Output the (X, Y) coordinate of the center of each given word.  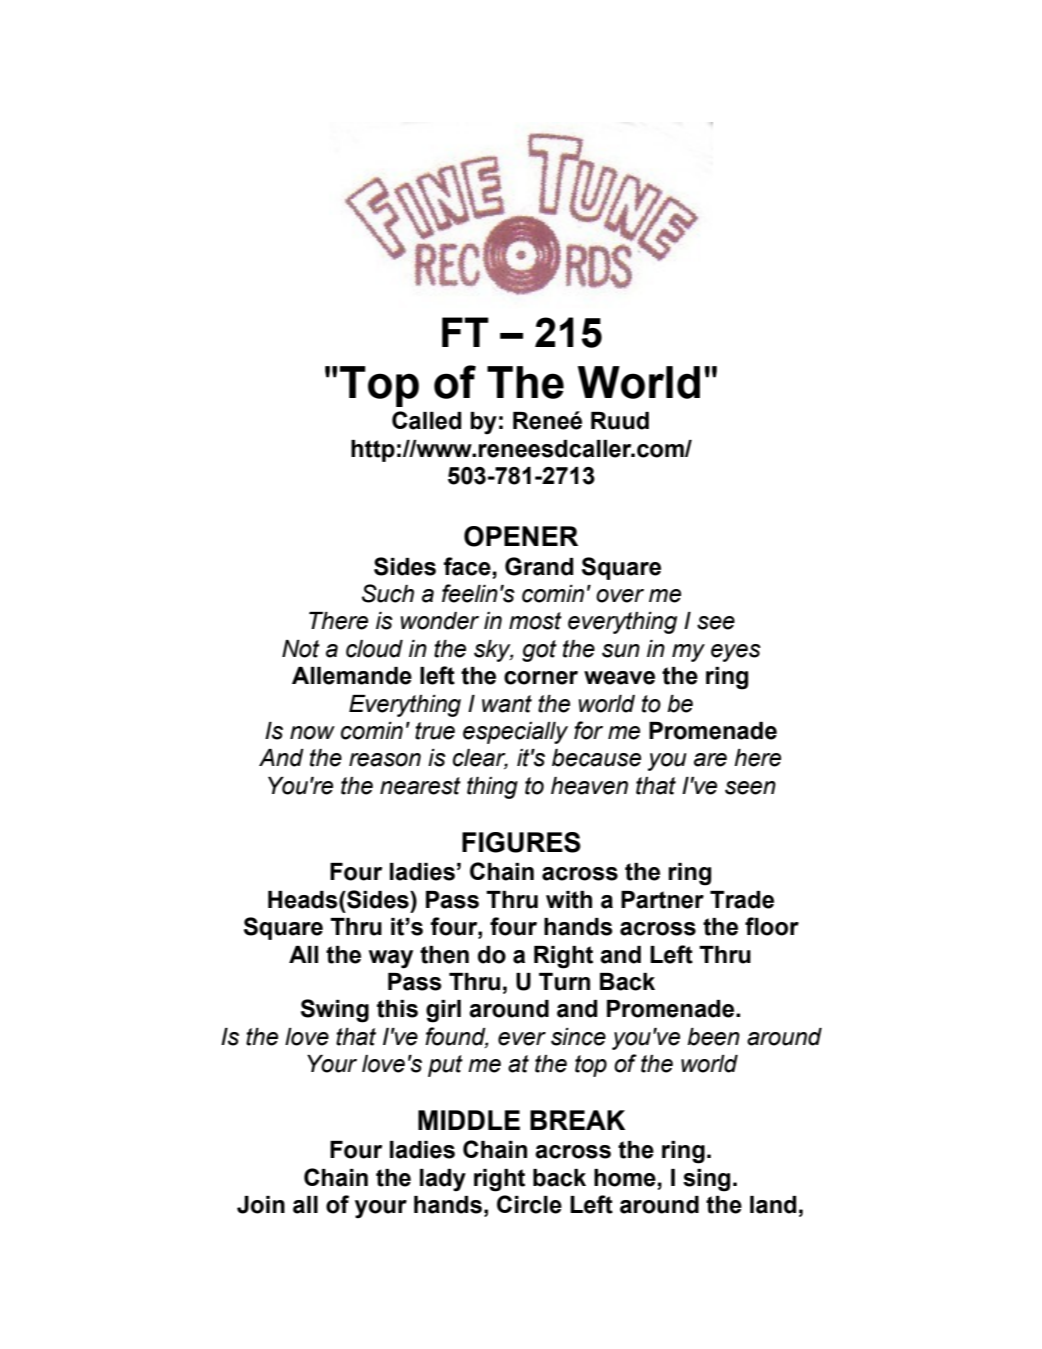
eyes (736, 653)
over (620, 596)
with (569, 900)
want (507, 704)
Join (261, 1205)
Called (426, 420)
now (312, 733)
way (391, 959)
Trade (742, 900)
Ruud (620, 421)
